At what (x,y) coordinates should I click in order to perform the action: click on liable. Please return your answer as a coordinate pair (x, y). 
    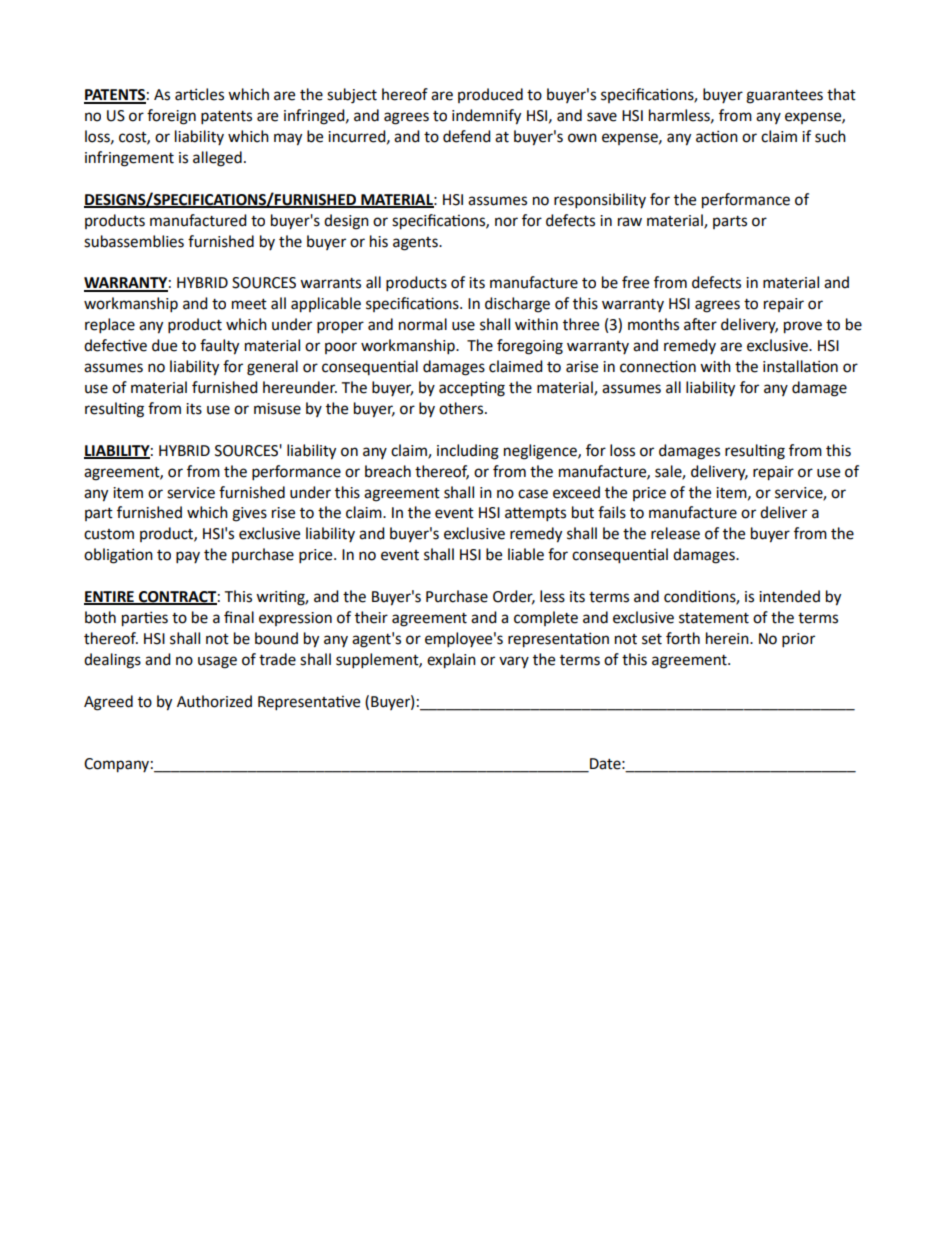
    Looking at the image, I should click on (526, 554).
